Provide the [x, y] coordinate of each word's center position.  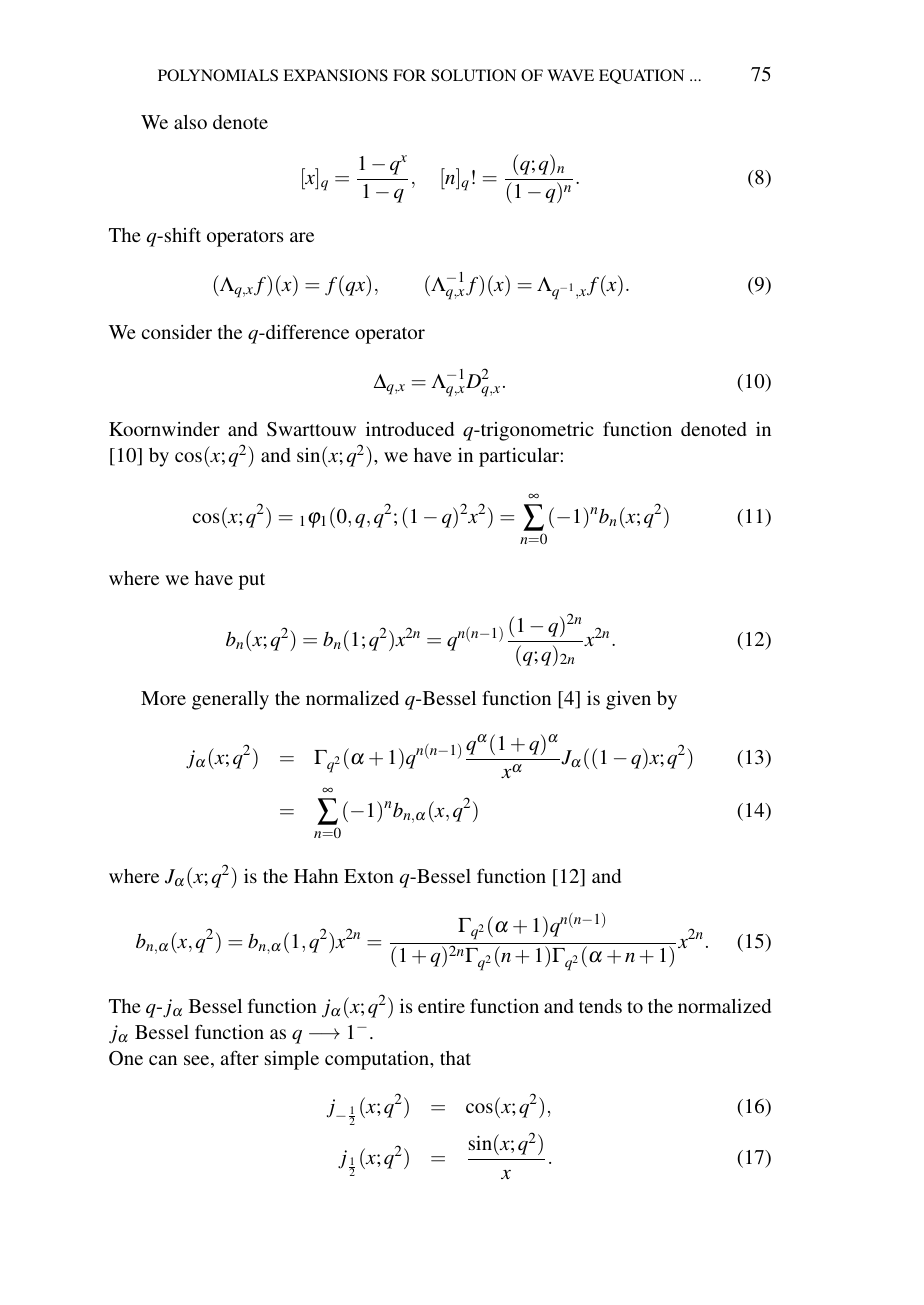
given [628, 700]
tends [600, 1006]
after [240, 1057]
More [163, 698]
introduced [410, 429]
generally [230, 700]
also [190, 122]
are [302, 237]
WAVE [570, 75]
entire [441, 1006]
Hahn [316, 876]
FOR [409, 75]
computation [378, 1060]
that [455, 1058]
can [163, 1060]
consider [177, 332]
